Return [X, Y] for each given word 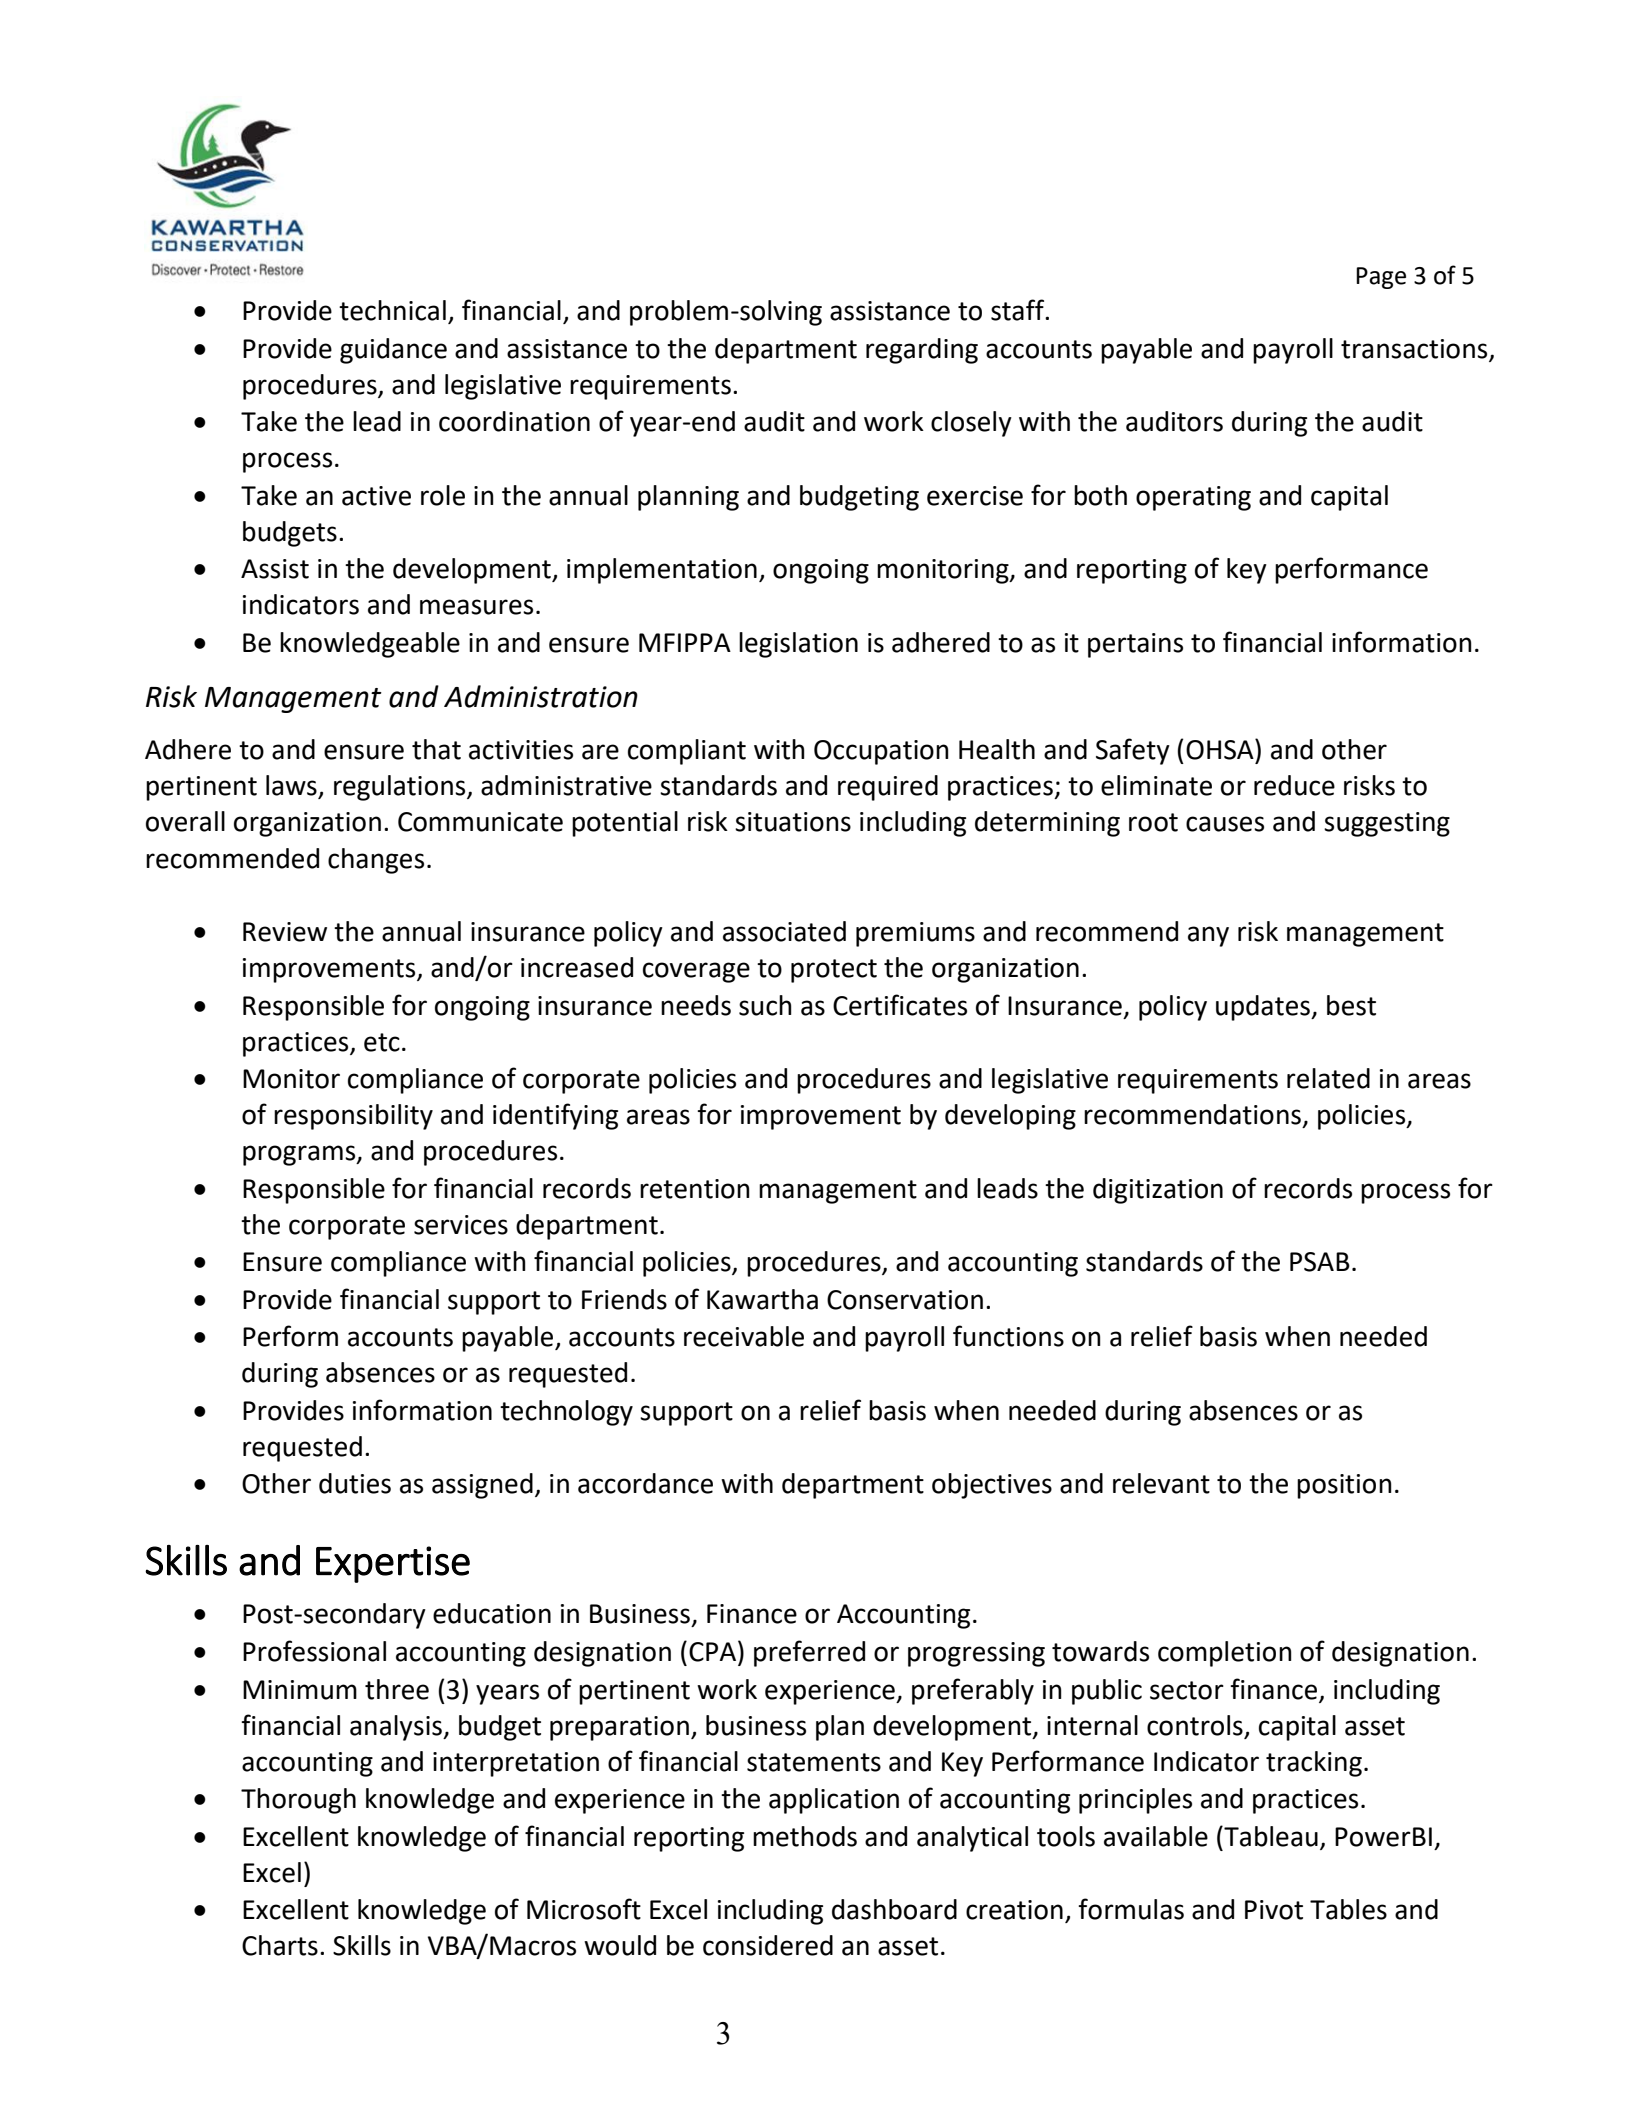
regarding [922, 351]
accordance [645, 1483]
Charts [280, 1945]
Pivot [1274, 1910]
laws [292, 786]
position [1344, 1486]
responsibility [353, 1117]
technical [392, 310]
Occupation [881, 752]
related [1328, 1078]
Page [1381, 278]
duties [355, 1483]
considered [768, 1945]
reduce [1294, 785]
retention [695, 1189]
